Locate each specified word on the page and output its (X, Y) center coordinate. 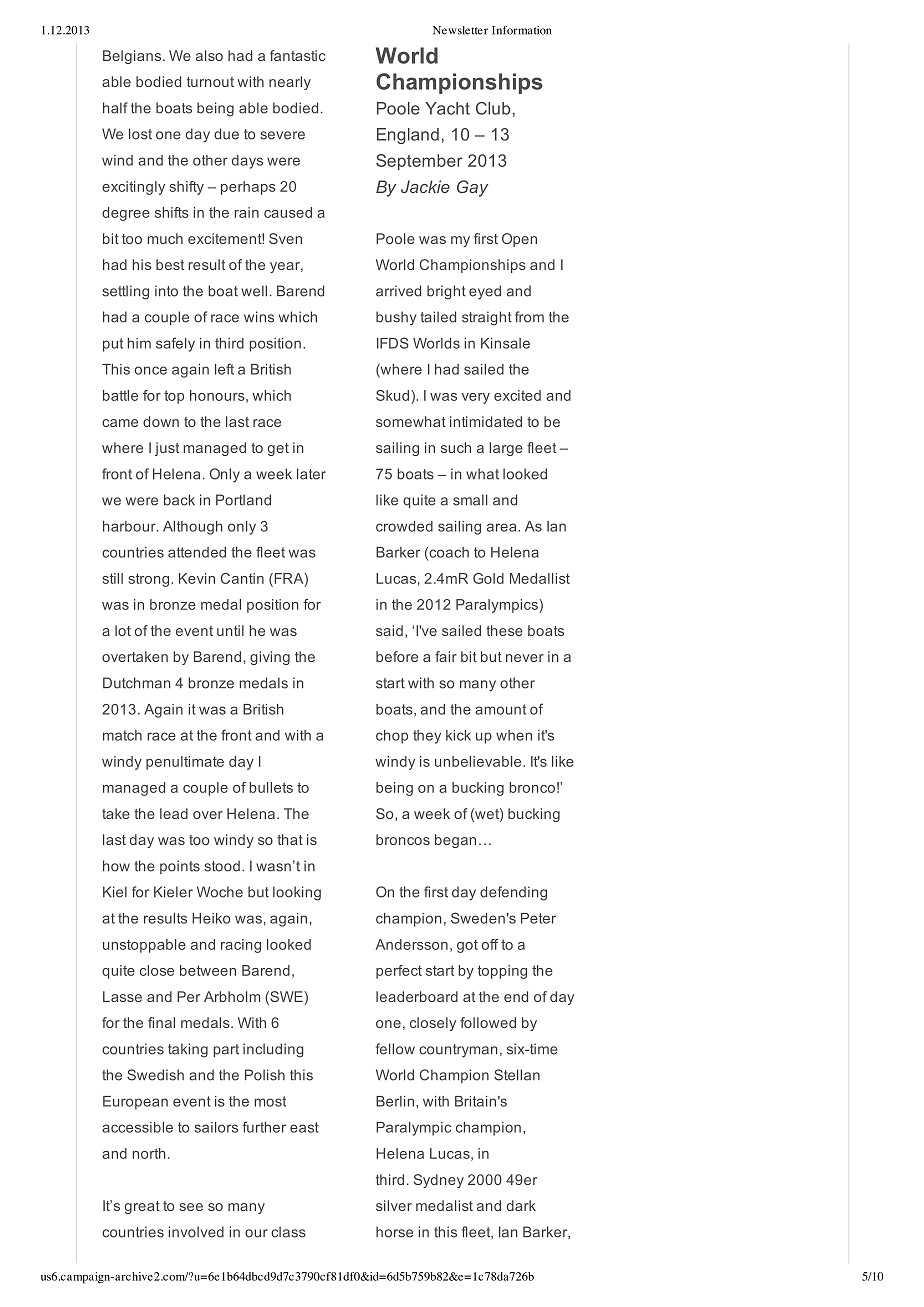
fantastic (298, 55)
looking (297, 893)
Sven (285, 238)
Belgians (133, 57)
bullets (271, 787)
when (514, 735)
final (161, 1022)
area (503, 527)
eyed (485, 292)
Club (493, 108)
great (142, 1207)
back (179, 500)
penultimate (185, 763)
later (311, 474)
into (166, 291)
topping (502, 972)
